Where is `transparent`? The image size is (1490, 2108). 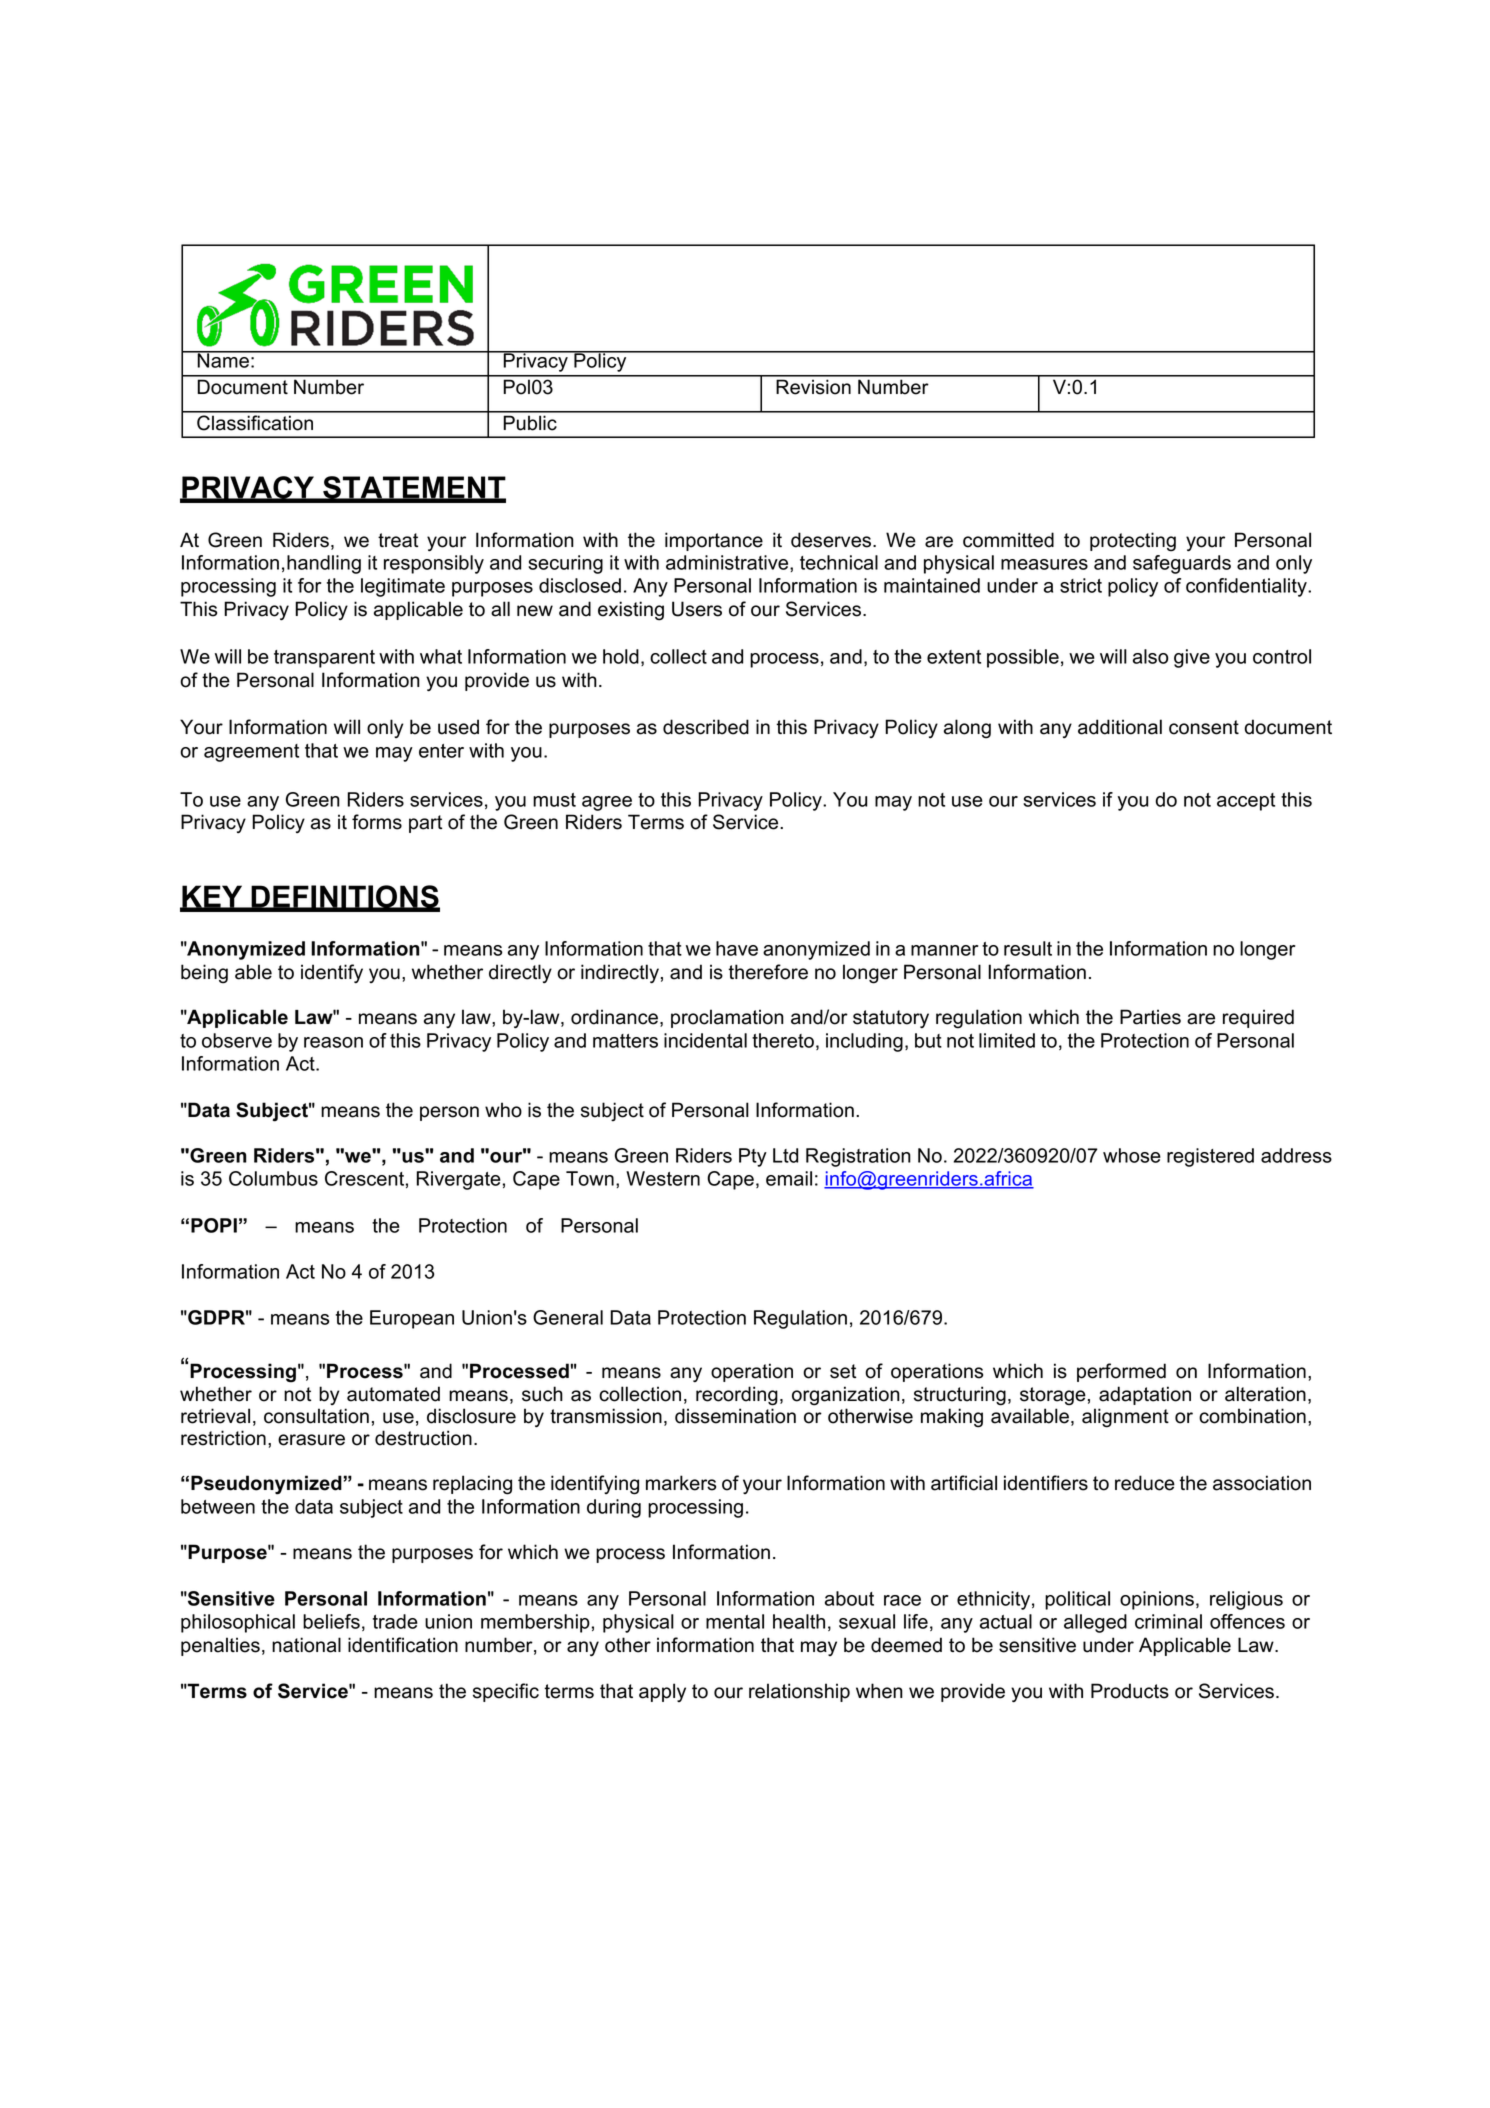 transparent is located at coordinates (324, 659).
